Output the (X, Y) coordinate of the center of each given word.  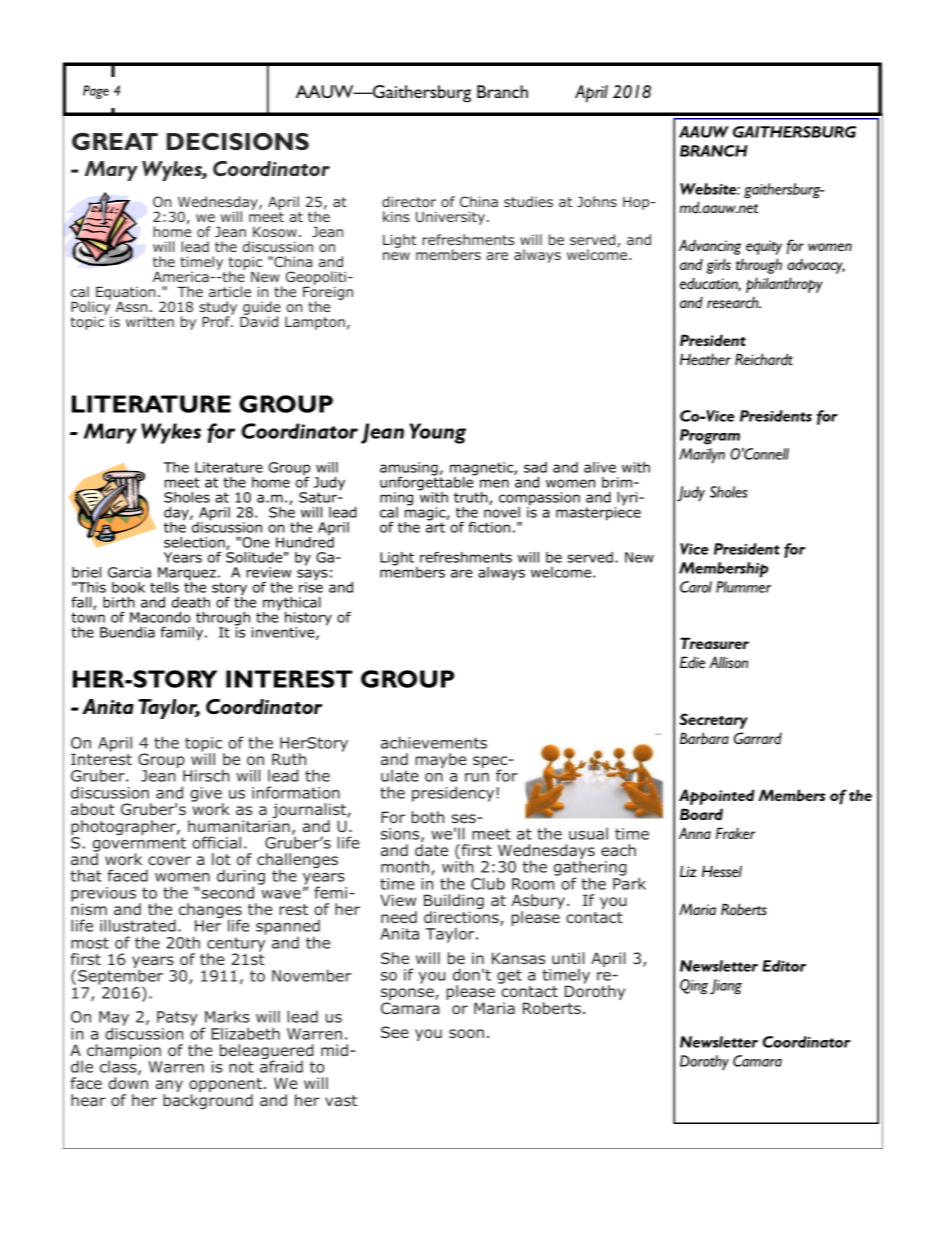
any (169, 1087)
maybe (440, 760)
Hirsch (206, 775)
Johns (597, 201)
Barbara (704, 738)
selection (195, 543)
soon (466, 1033)
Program (710, 437)
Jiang (726, 987)
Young (438, 433)
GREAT (115, 141)
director (409, 201)
